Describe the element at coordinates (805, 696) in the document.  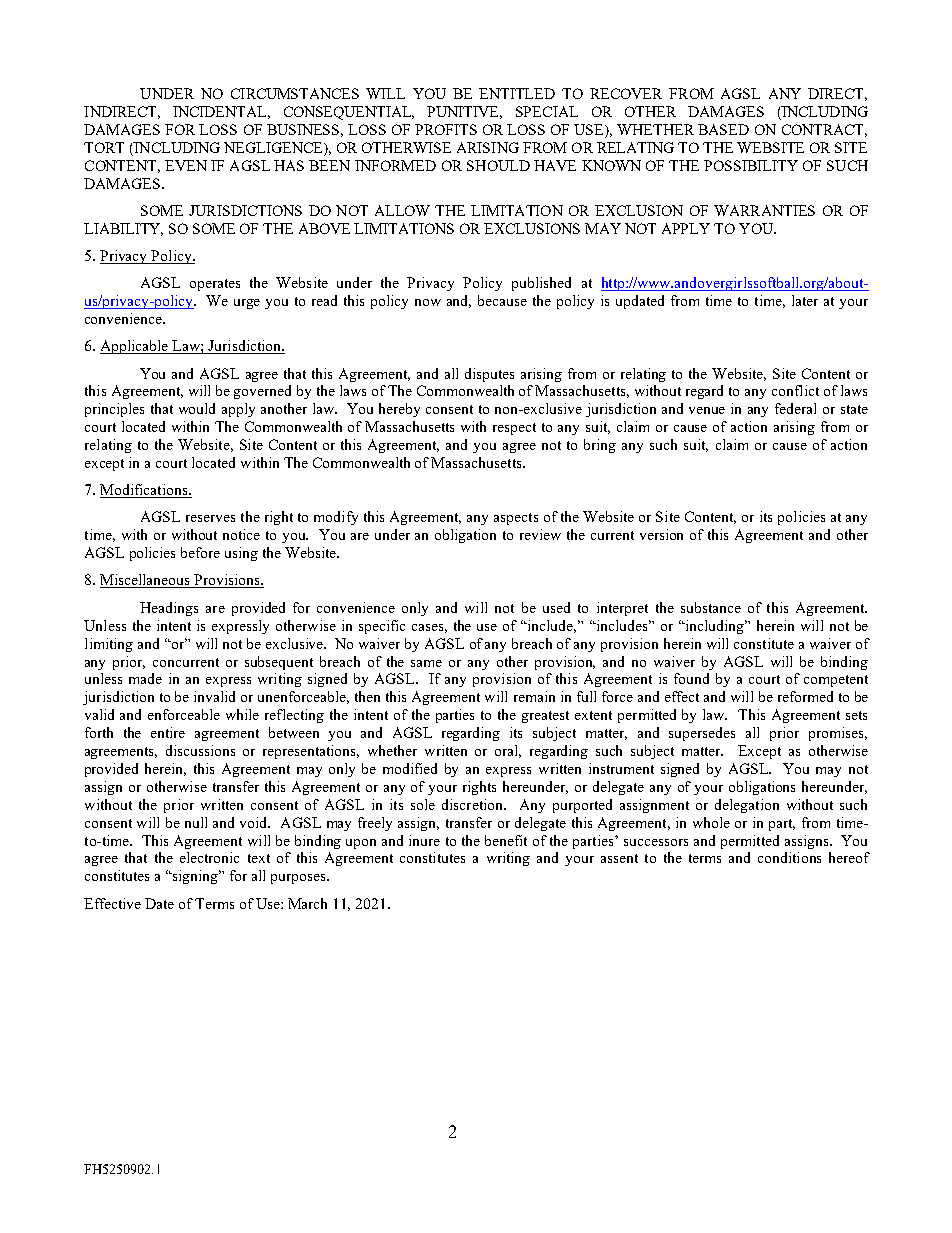
I see `reformed` at that location.
